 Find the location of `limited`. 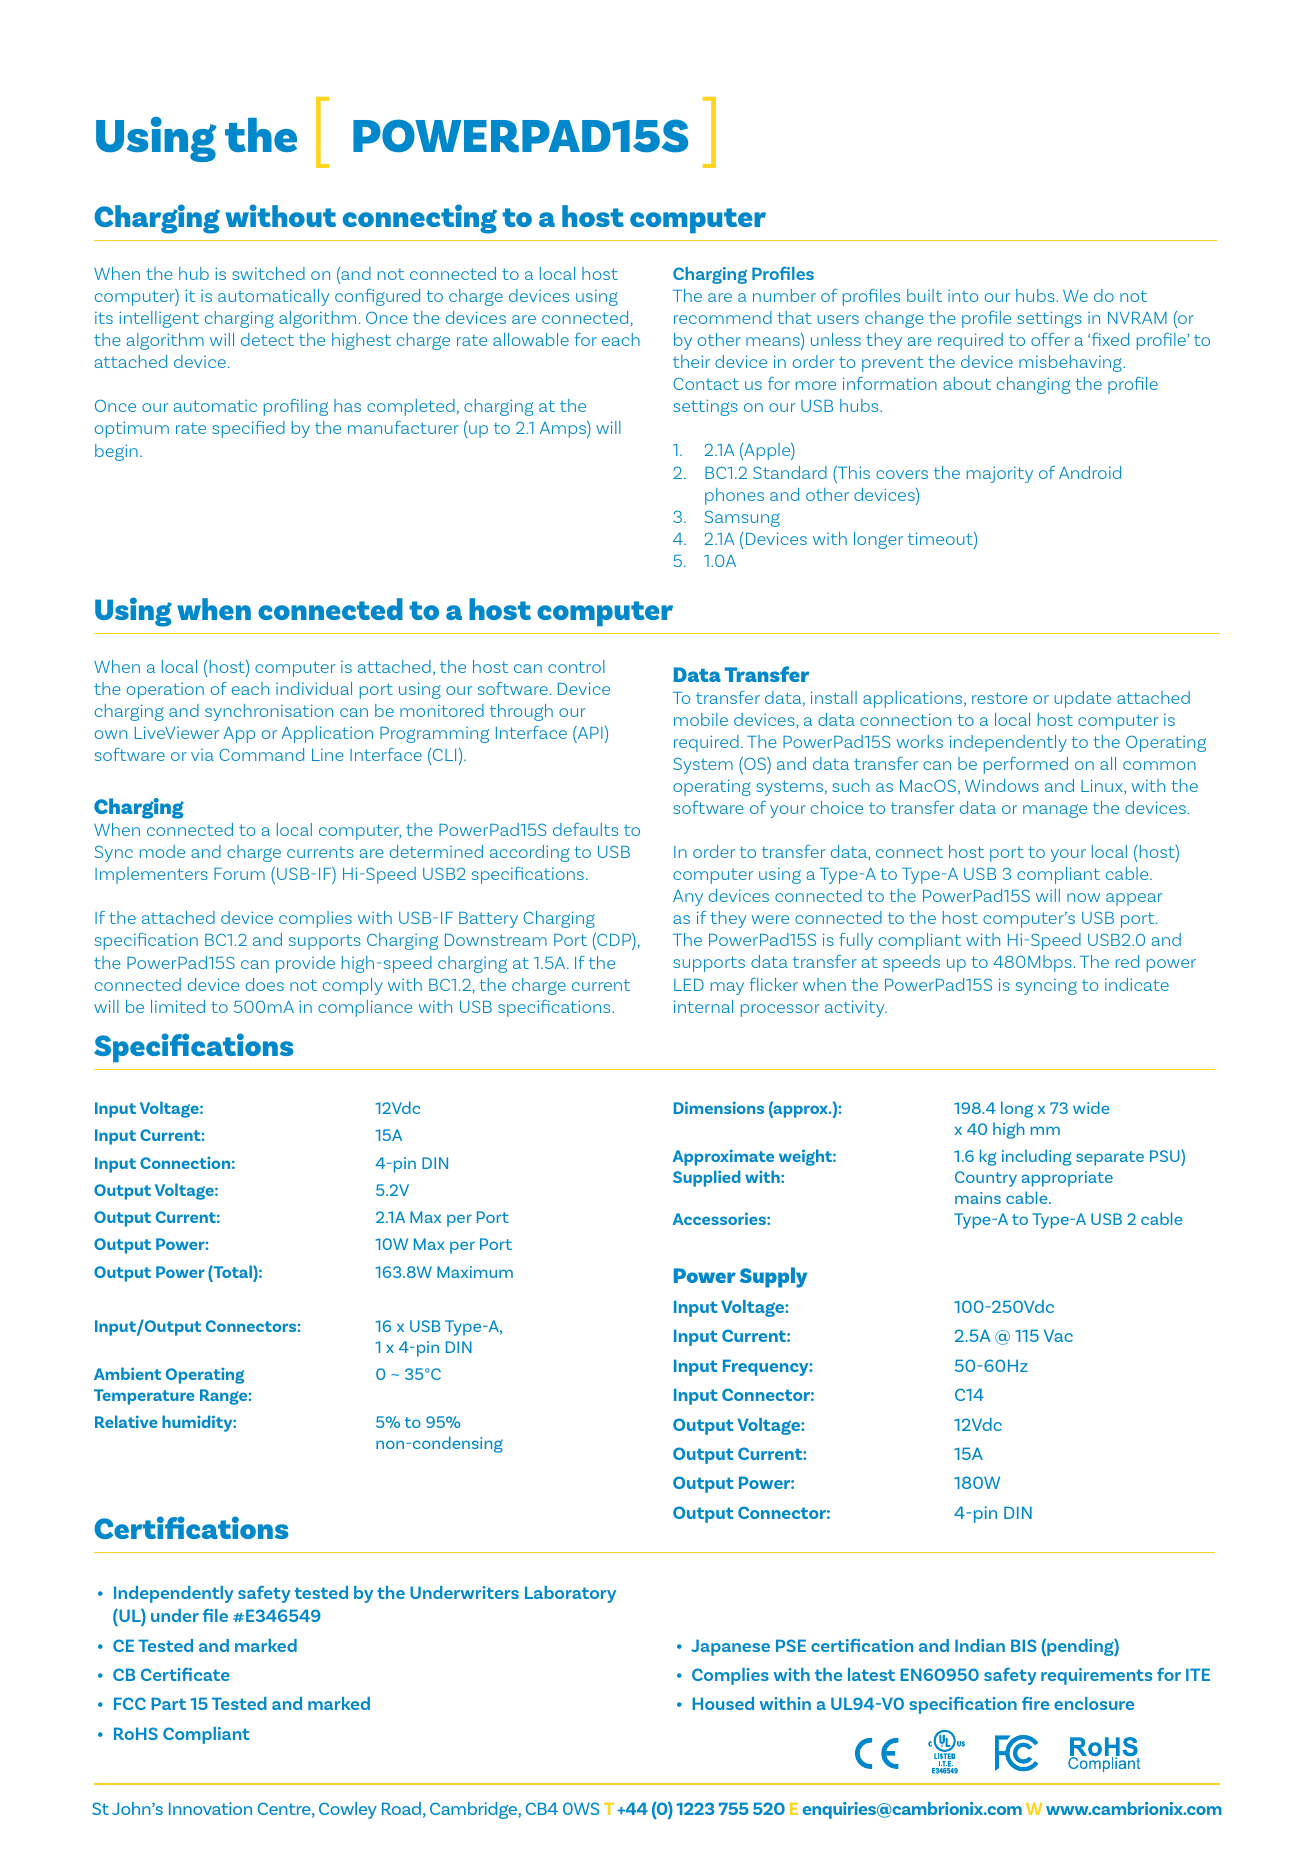

limited is located at coordinates (178, 1006).
